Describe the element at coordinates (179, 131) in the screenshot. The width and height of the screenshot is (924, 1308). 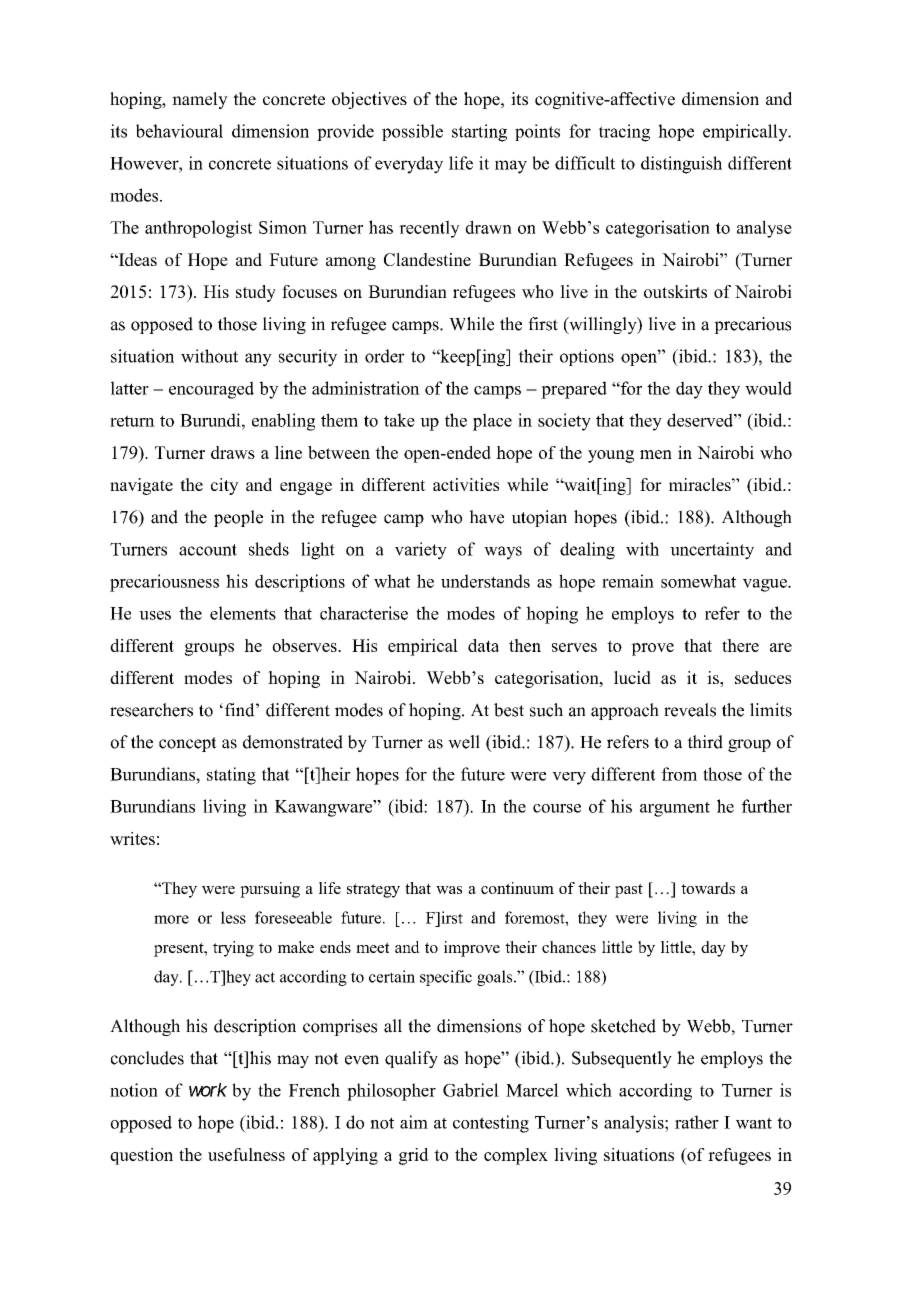
I see `behavioural` at that location.
